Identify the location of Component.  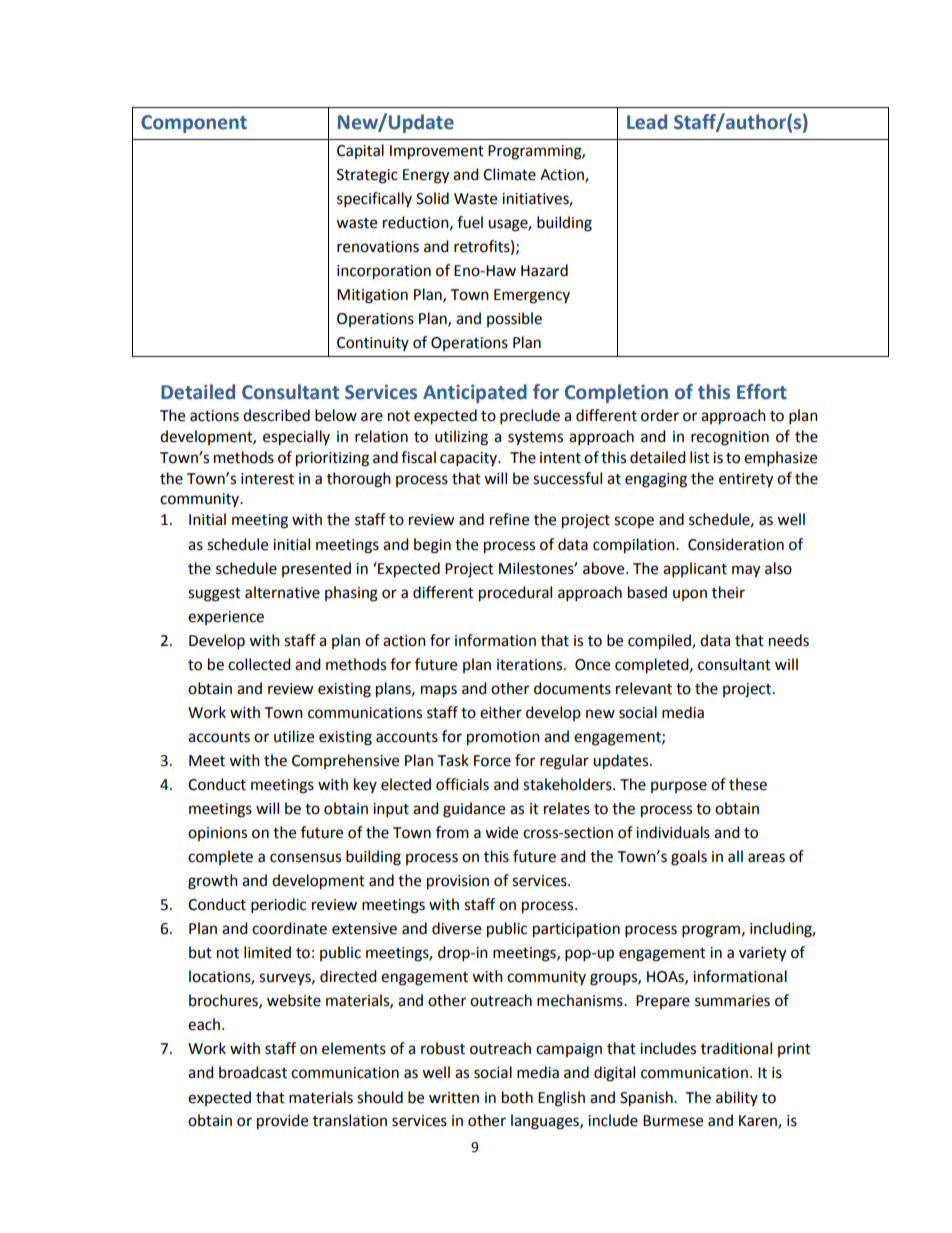
(194, 124).
